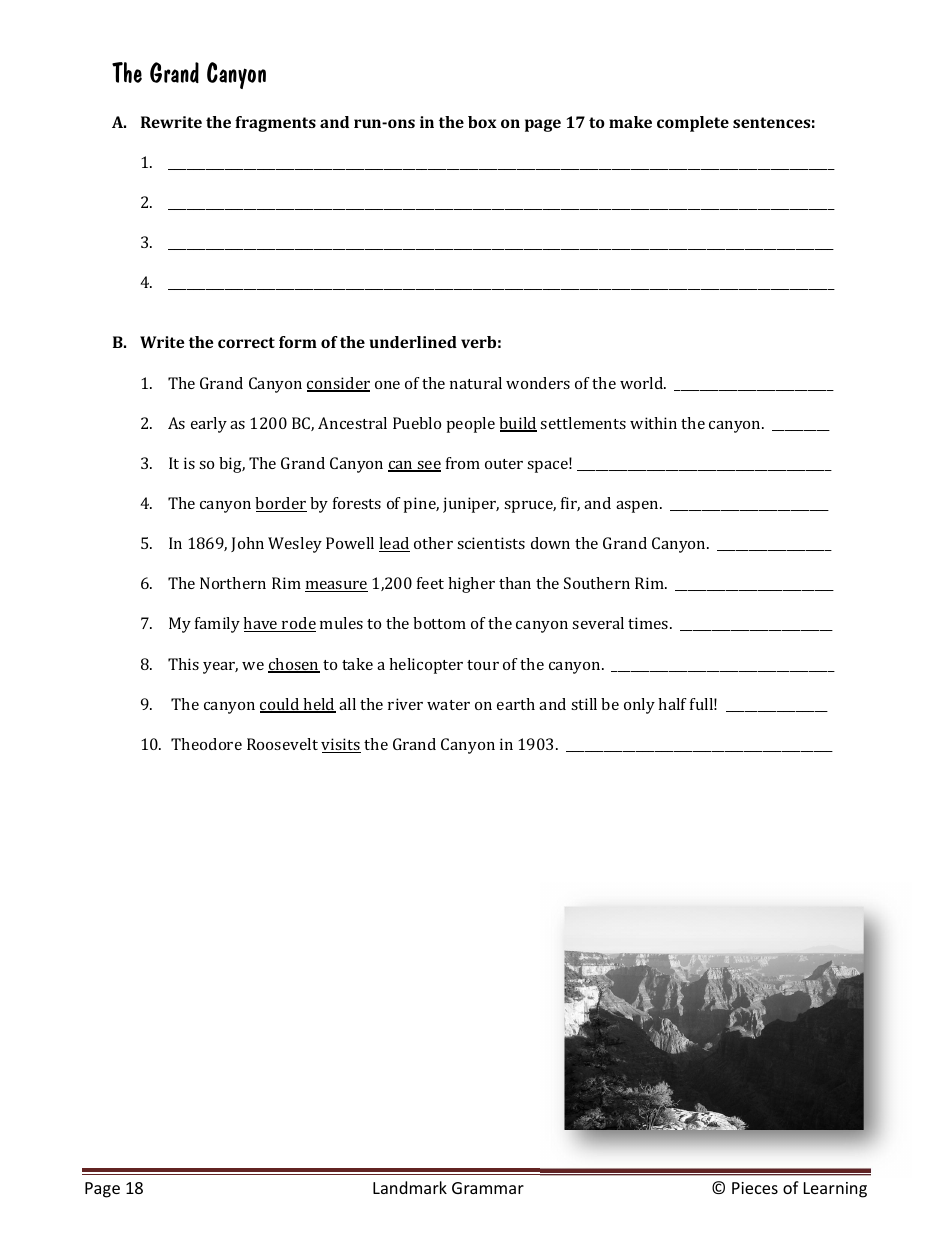  What do you see at coordinates (638, 507) in the screenshot?
I see `aspen` at bounding box center [638, 507].
